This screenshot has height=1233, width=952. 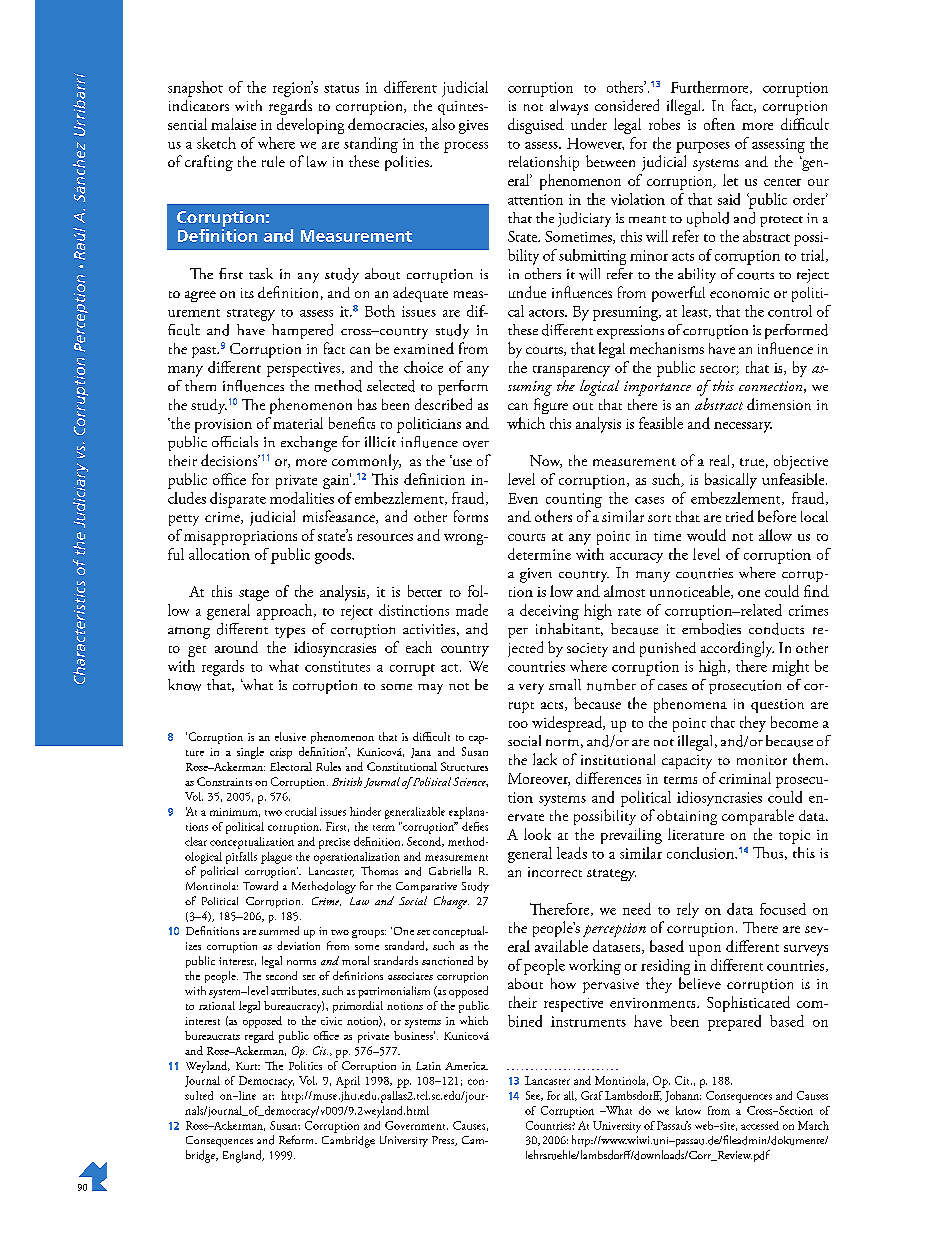 What do you see at coordinates (254, 595) in the screenshot?
I see `stage` at bounding box center [254, 595].
